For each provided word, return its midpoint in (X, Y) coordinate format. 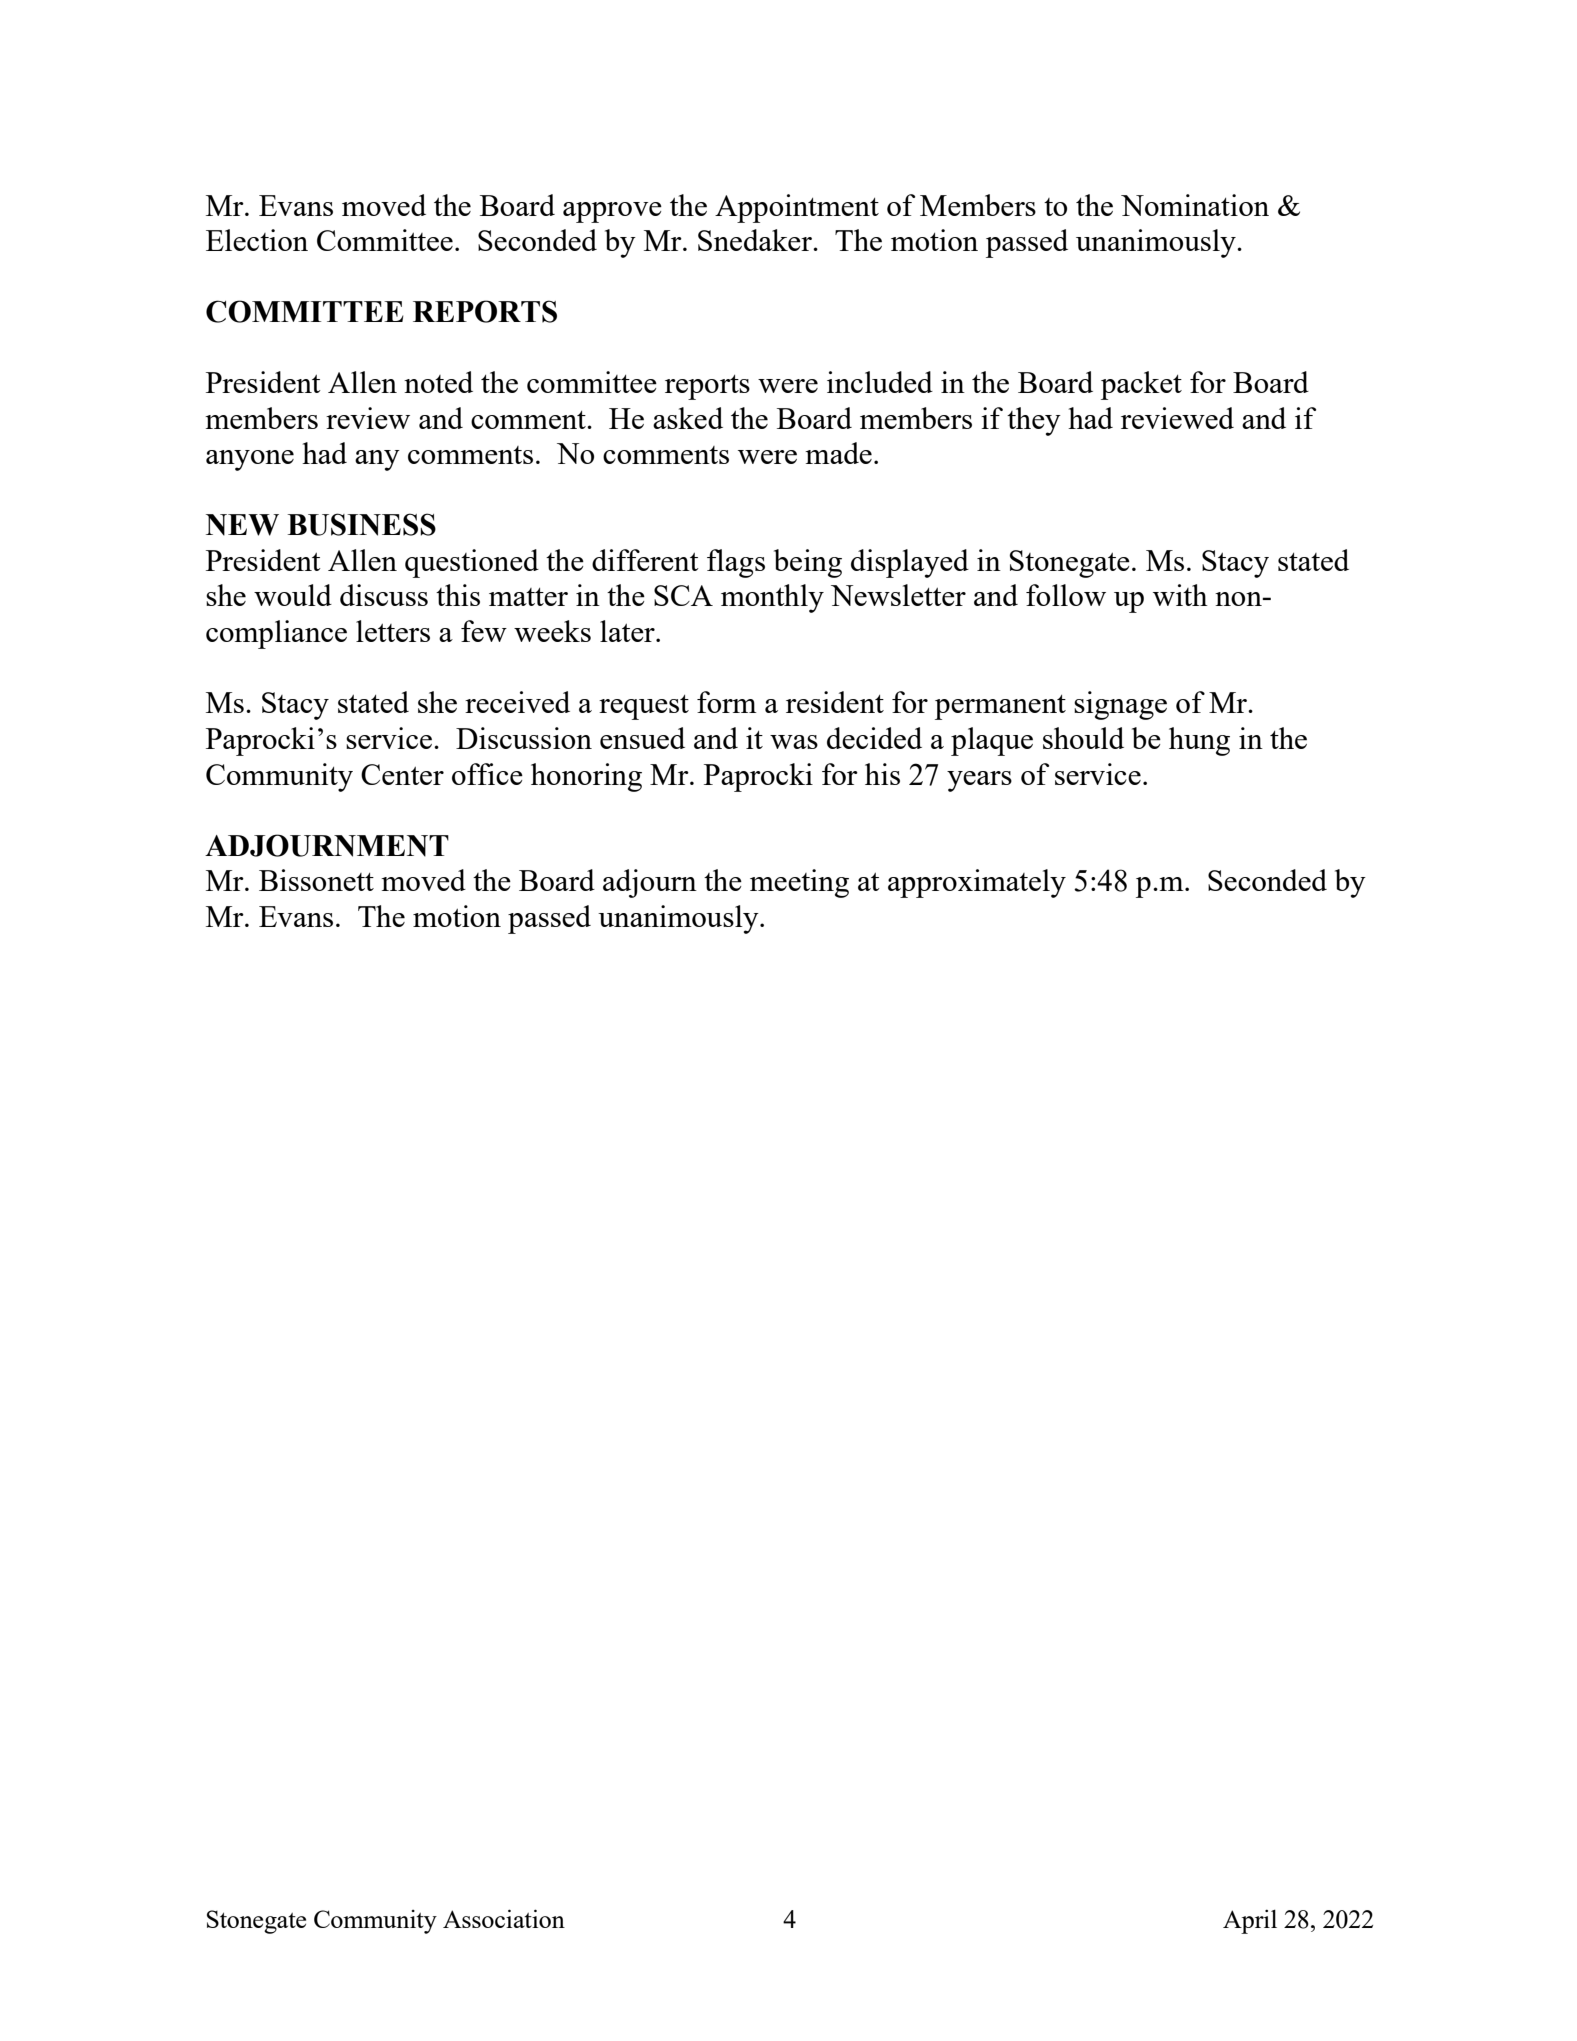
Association (504, 1918)
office (487, 774)
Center (402, 774)
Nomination (1195, 205)
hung (1199, 741)
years (979, 781)
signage (1120, 705)
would (293, 595)
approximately (977, 883)
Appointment (797, 208)
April (1250, 1921)
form (727, 702)
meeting (799, 883)
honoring (586, 777)
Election (257, 240)
